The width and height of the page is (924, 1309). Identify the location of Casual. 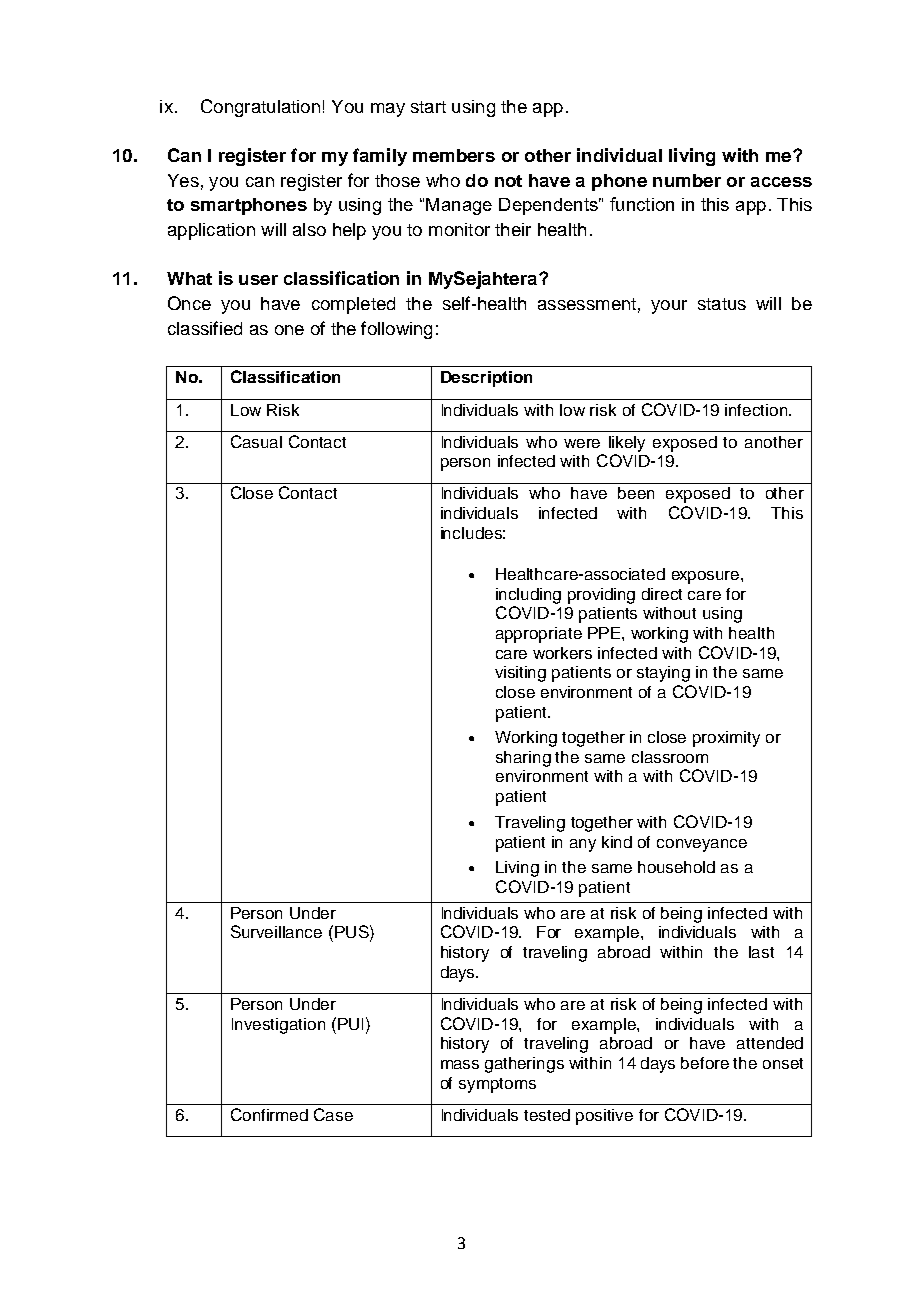
(256, 441).
